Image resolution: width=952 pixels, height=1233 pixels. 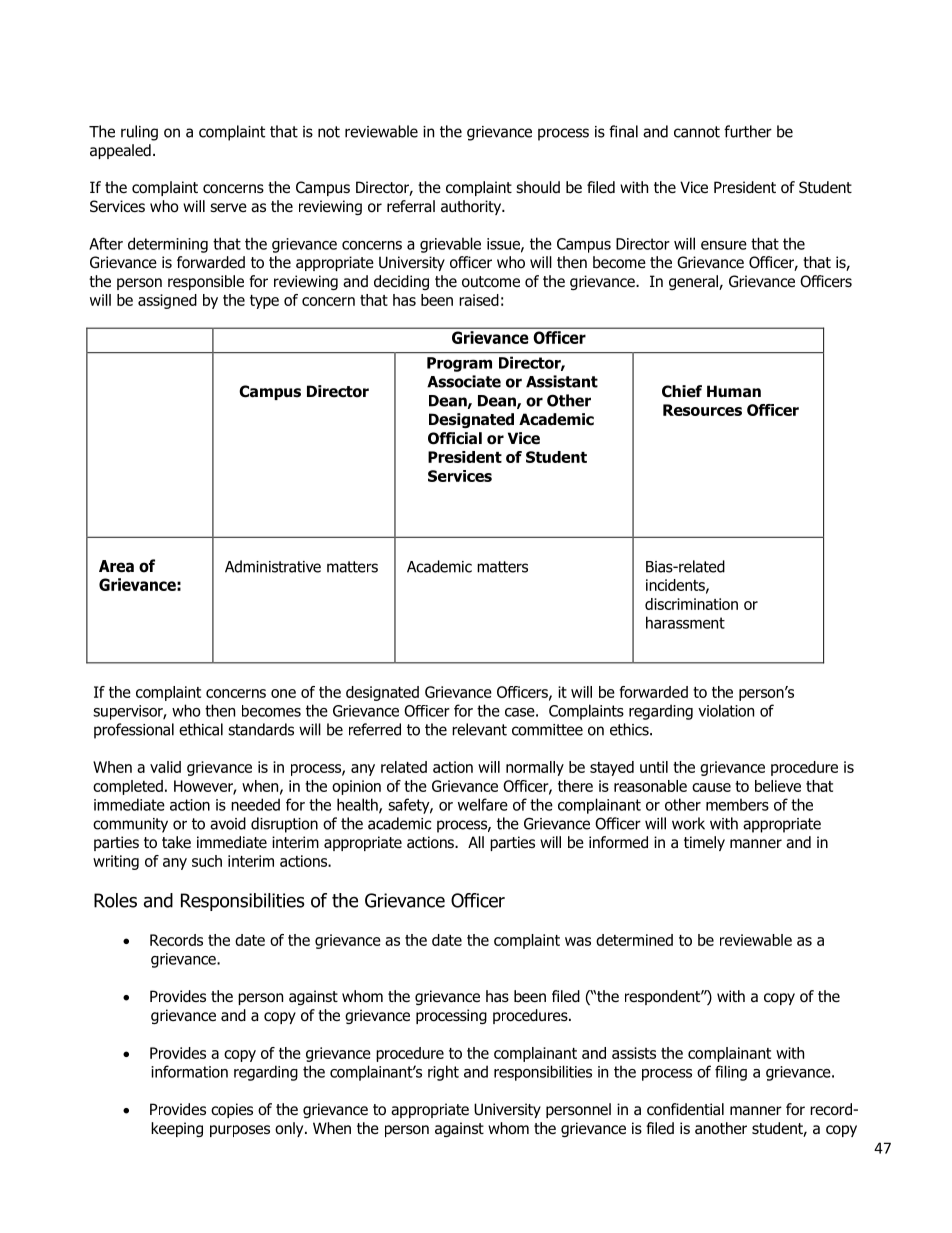 What do you see at coordinates (479, 729) in the screenshot?
I see `relevant` at bounding box center [479, 729].
